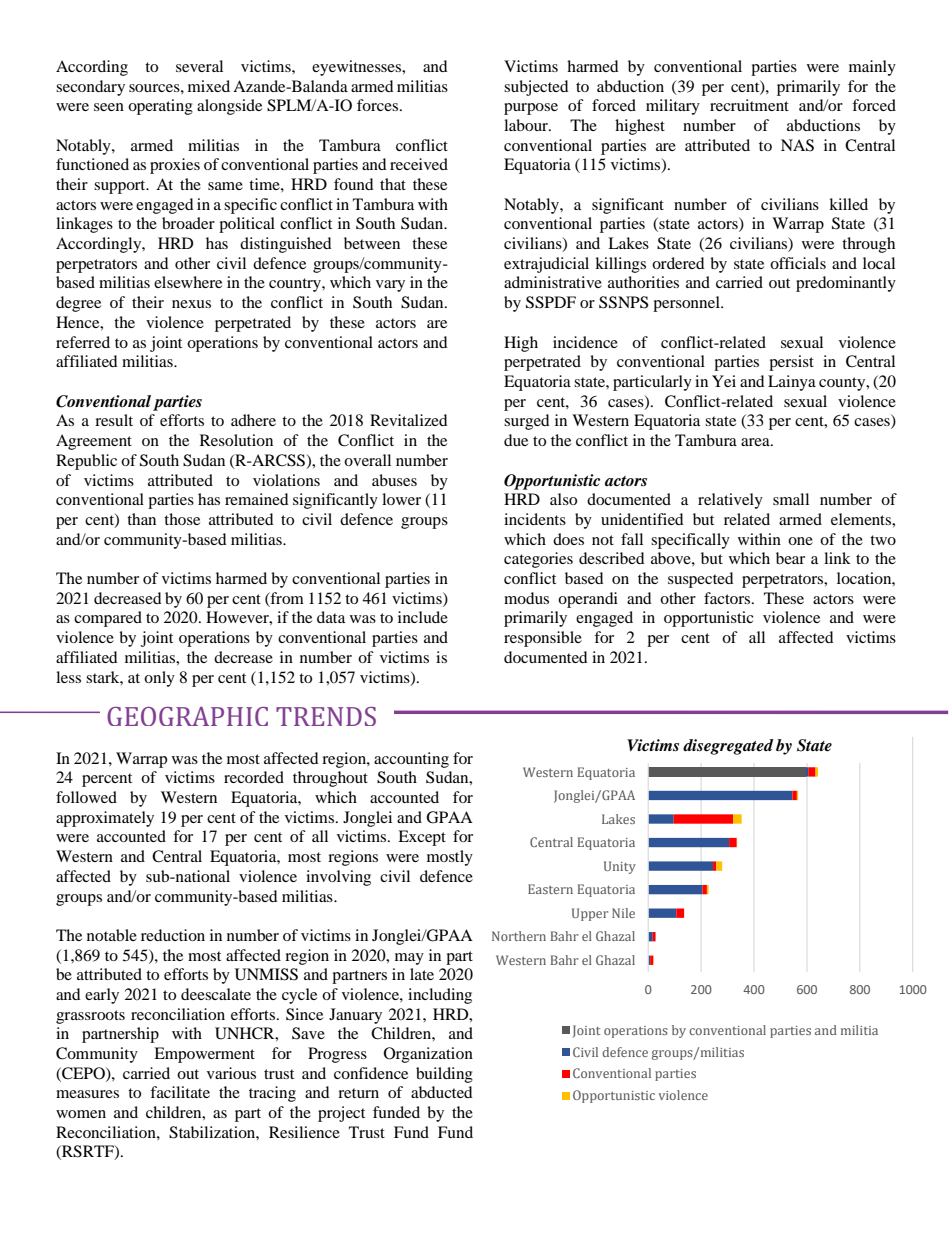 This document has height=1233, width=952. What do you see at coordinates (531, 109) in the document?
I see `purpose` at bounding box center [531, 109].
